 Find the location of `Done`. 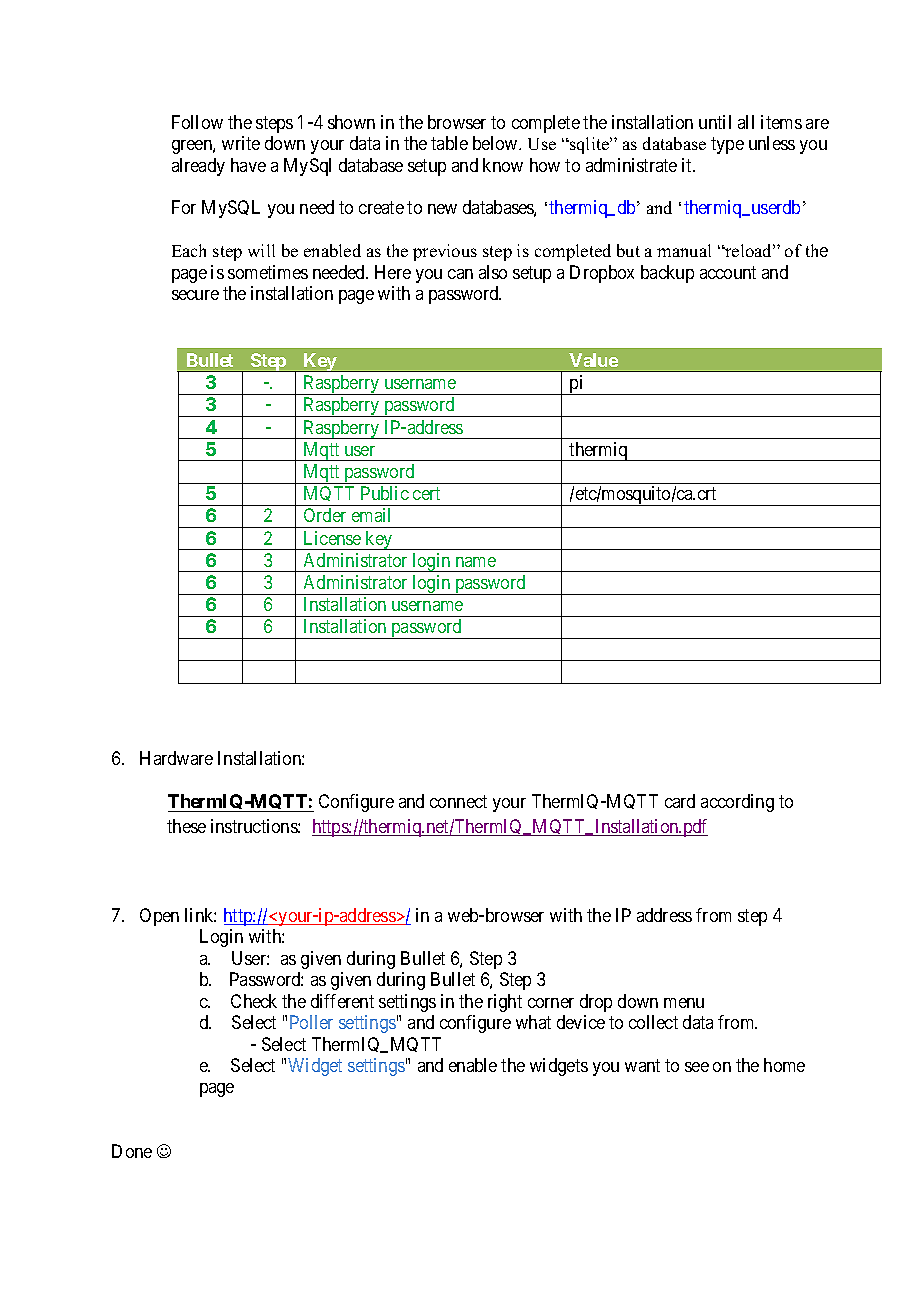

Done is located at coordinates (132, 1151).
